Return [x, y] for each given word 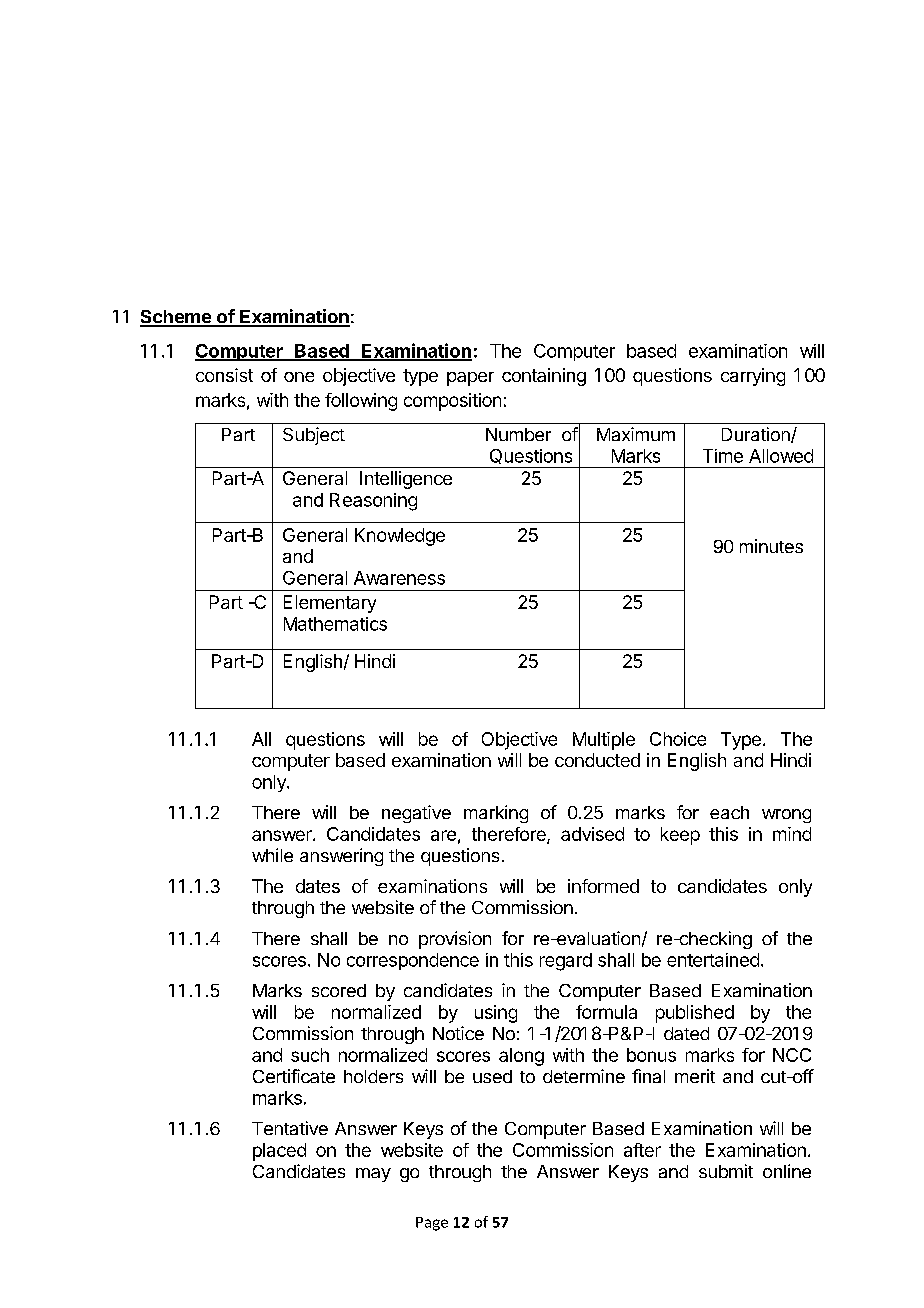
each [729, 812]
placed [279, 1152]
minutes [771, 546]
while [272, 855]
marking [496, 814]
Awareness [399, 578]
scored [339, 990]
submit [726, 1171]
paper [470, 379]
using [496, 1014]
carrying [753, 377]
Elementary [330, 604]
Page [432, 1224]
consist [224, 375]
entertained [713, 960]
